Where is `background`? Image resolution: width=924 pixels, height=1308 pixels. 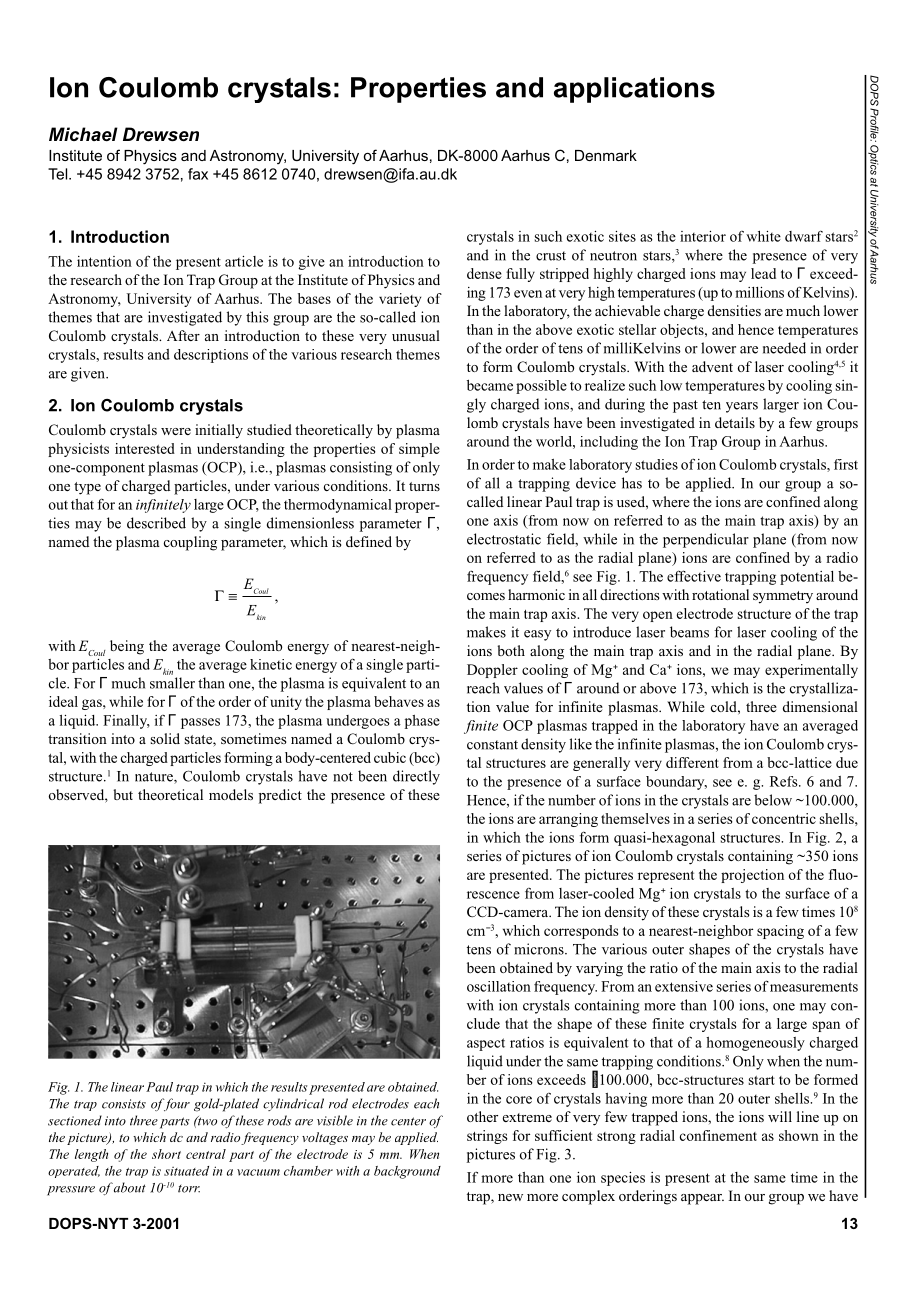
background is located at coordinates (407, 1172).
